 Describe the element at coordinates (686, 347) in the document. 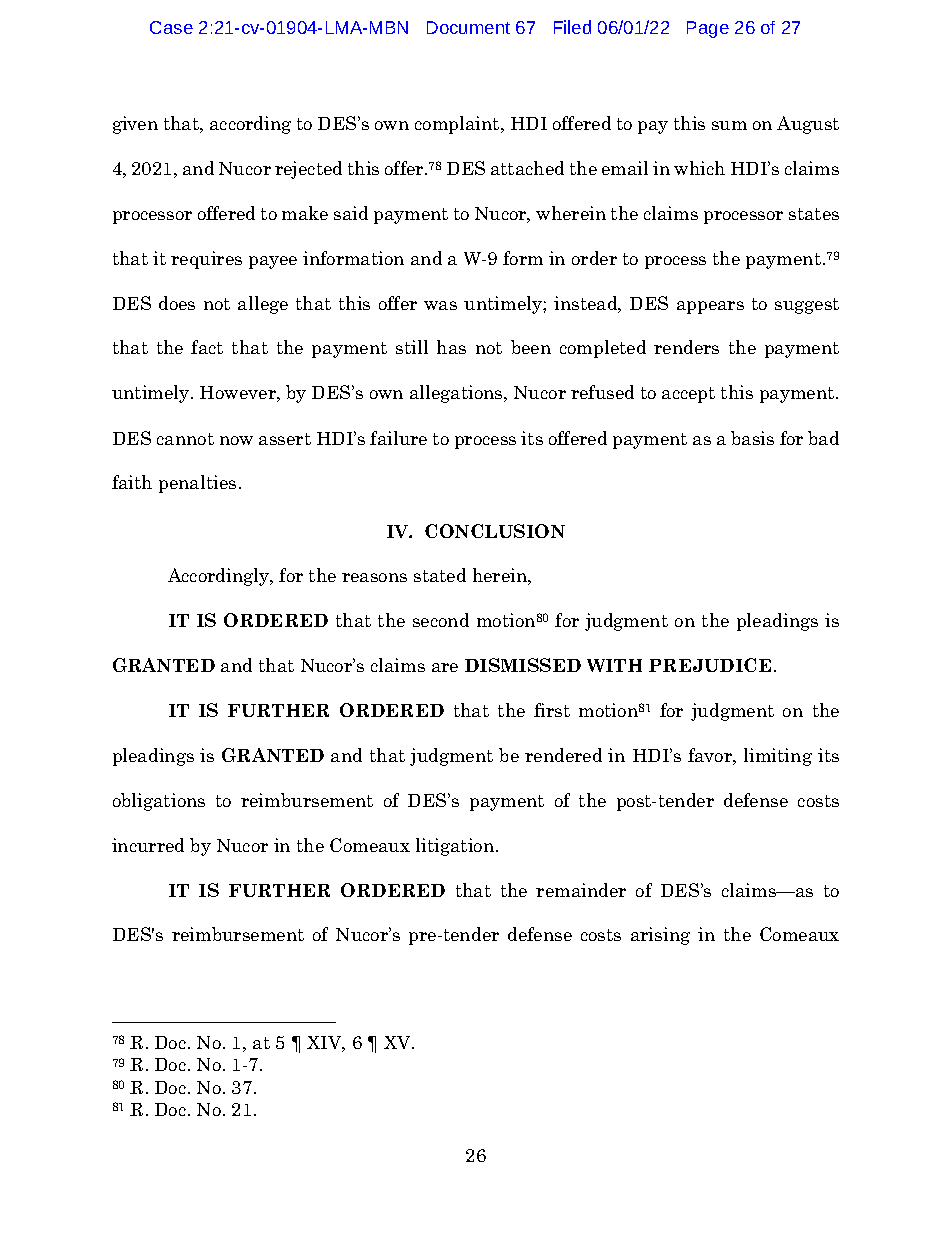

I see `renders` at that location.
